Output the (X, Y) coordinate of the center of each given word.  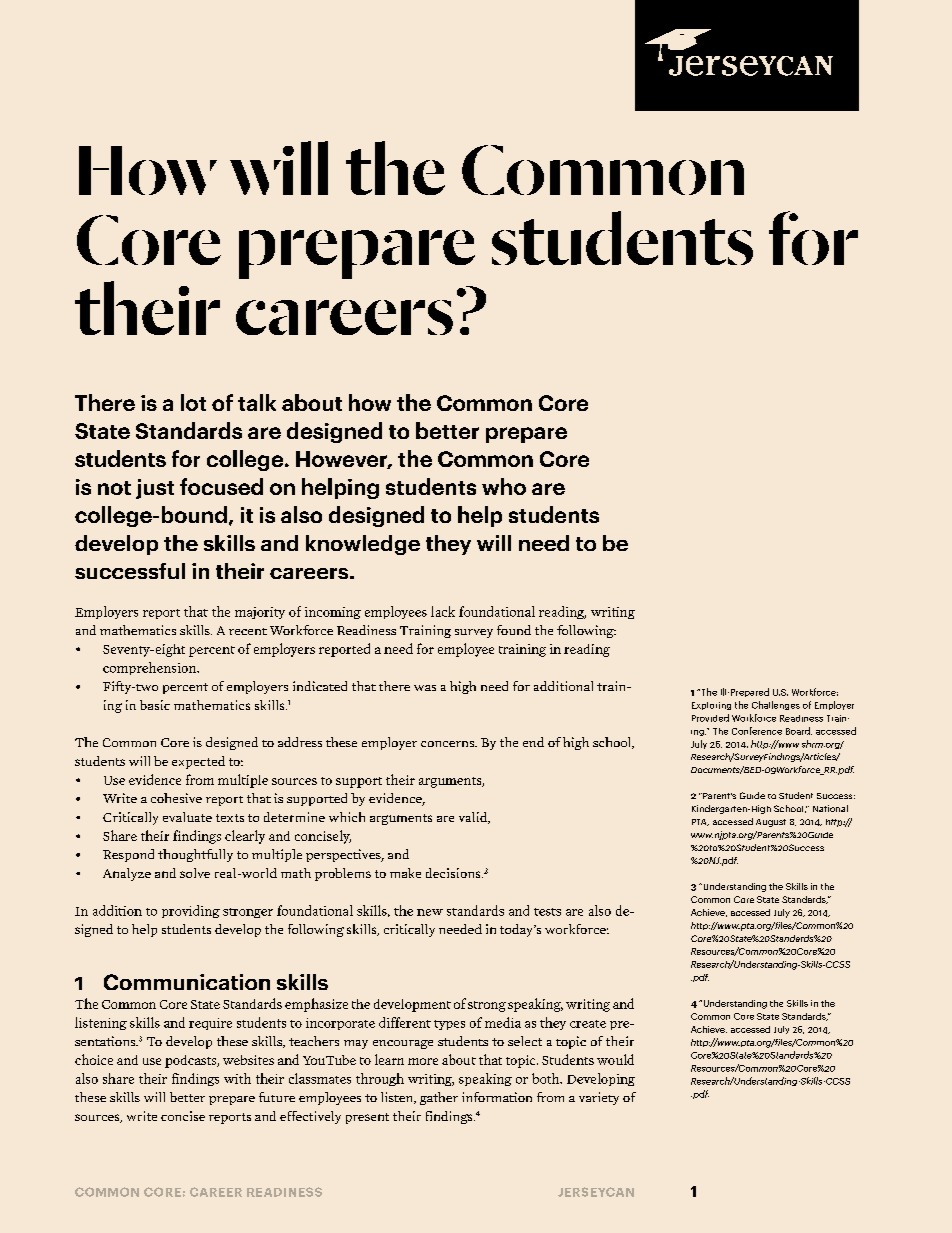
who (504, 486)
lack (443, 611)
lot (193, 402)
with (237, 1078)
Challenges (776, 705)
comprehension (151, 668)
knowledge (363, 545)
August (771, 823)
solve (195, 873)
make (405, 873)
